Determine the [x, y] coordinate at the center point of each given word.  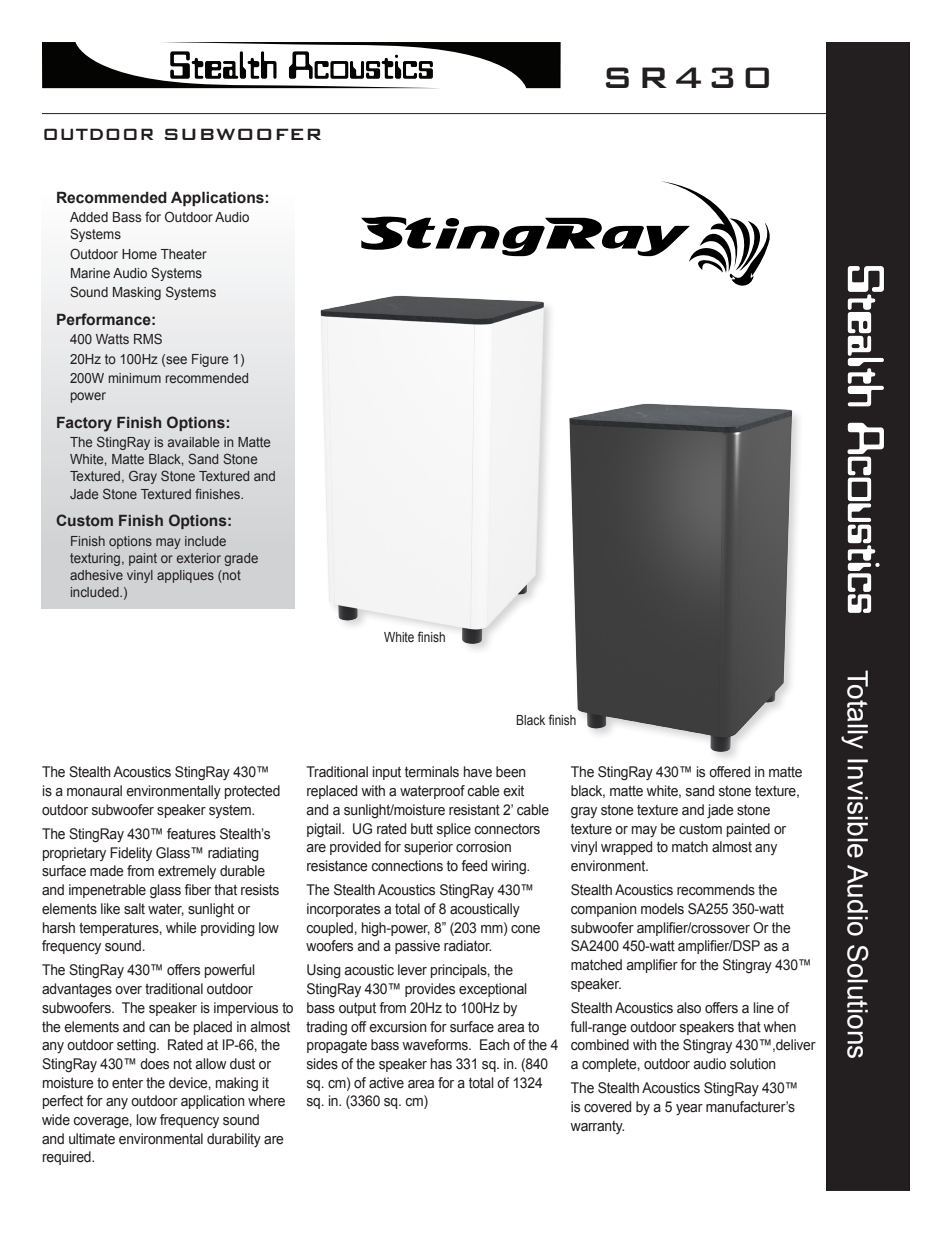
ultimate [92, 1139]
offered [729, 772]
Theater [184, 254]
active [386, 1083]
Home [139, 254]
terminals [432, 772]
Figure [210, 360]
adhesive [96, 575]
